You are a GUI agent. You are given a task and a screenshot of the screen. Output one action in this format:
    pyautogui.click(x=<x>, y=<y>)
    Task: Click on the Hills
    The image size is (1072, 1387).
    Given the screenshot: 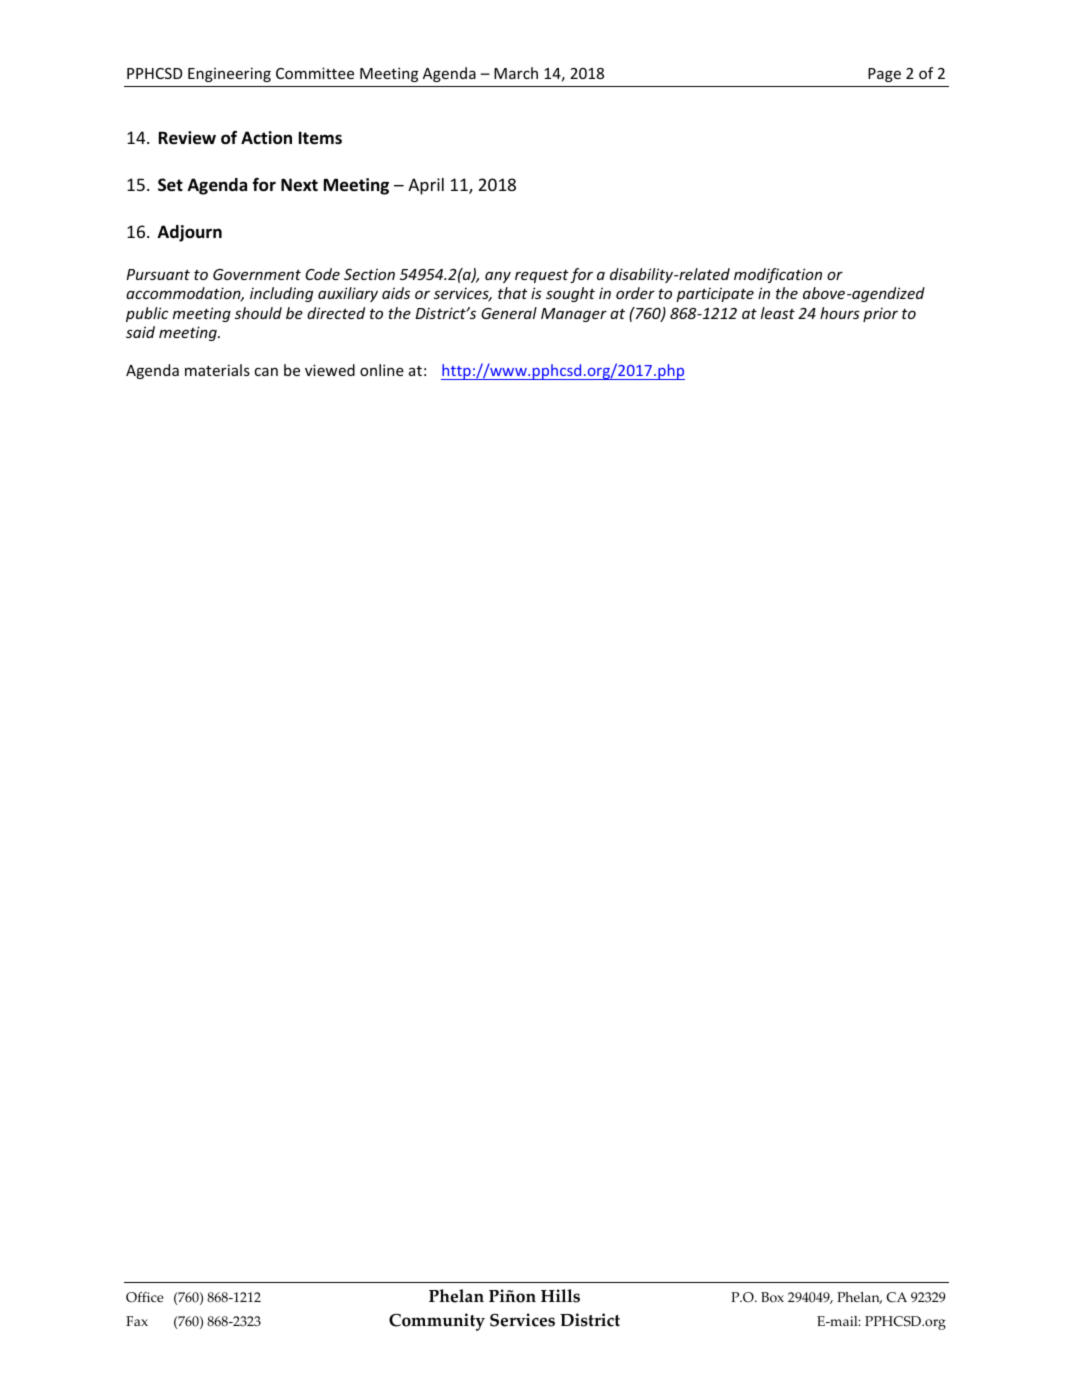 What is the action you would take?
    pyautogui.click(x=560, y=1296)
